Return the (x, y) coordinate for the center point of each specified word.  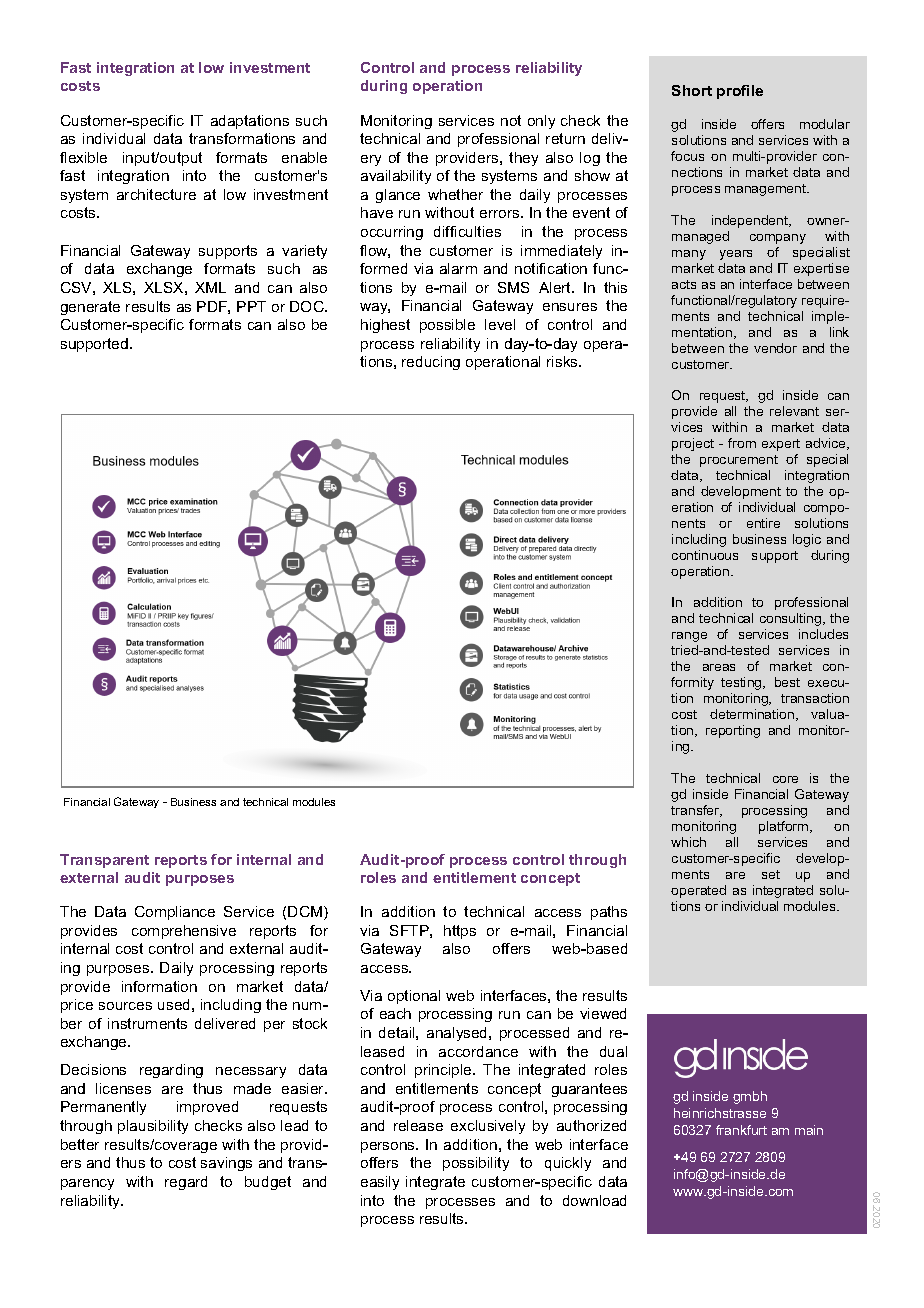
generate (90, 308)
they (523, 159)
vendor (775, 348)
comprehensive (184, 932)
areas (719, 667)
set (771, 874)
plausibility (153, 1127)
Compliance (175, 913)
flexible (83, 157)
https (460, 932)
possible (447, 326)
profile (740, 92)
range (689, 637)
